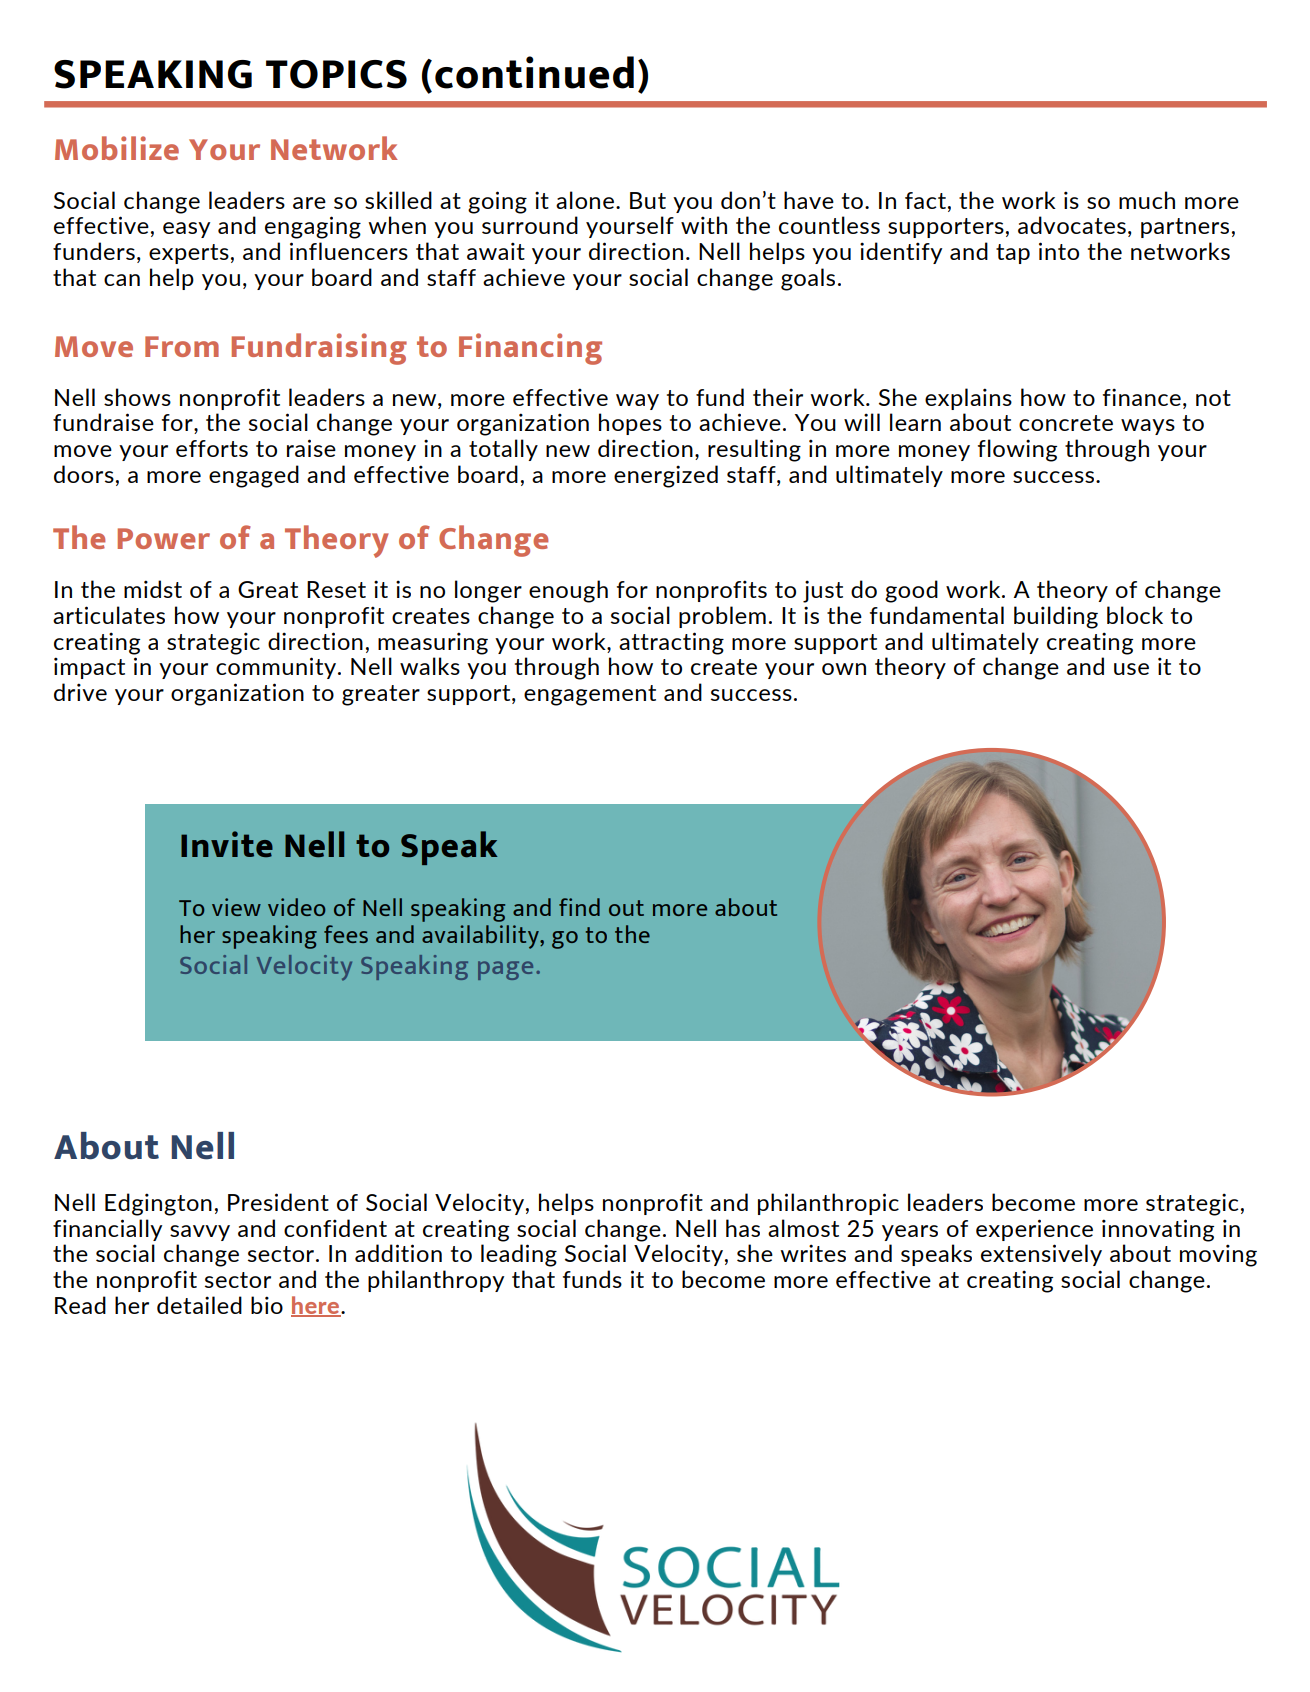 This image has width=1310, height=1692. I want to click on much, so click(1147, 200).
